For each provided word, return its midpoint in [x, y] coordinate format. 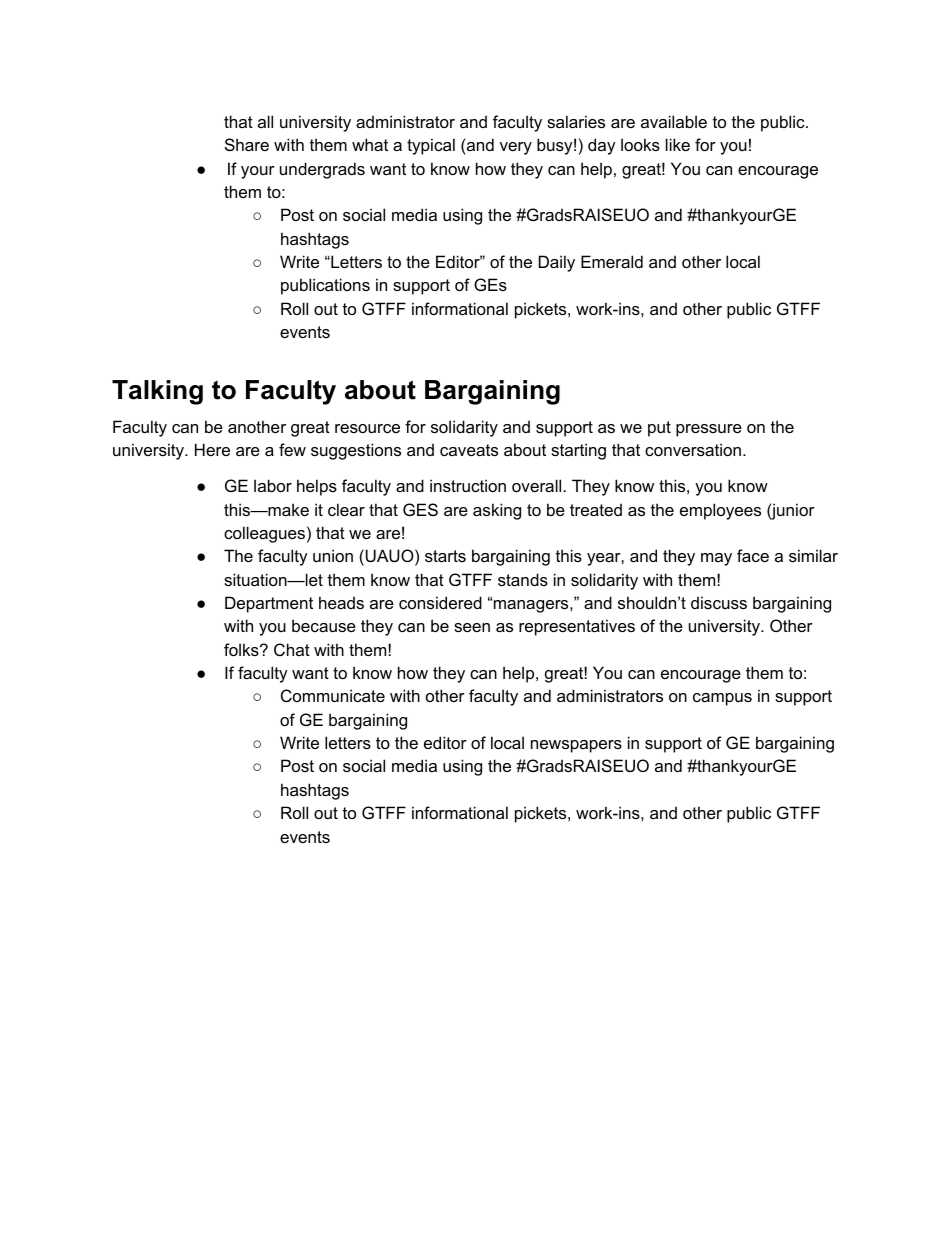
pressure [709, 430]
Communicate [333, 695]
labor [273, 485]
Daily [557, 263]
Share [247, 144]
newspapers [576, 746]
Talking [157, 392]
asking [497, 511]
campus [722, 699]
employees [720, 511]
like [678, 144]
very [516, 148]
